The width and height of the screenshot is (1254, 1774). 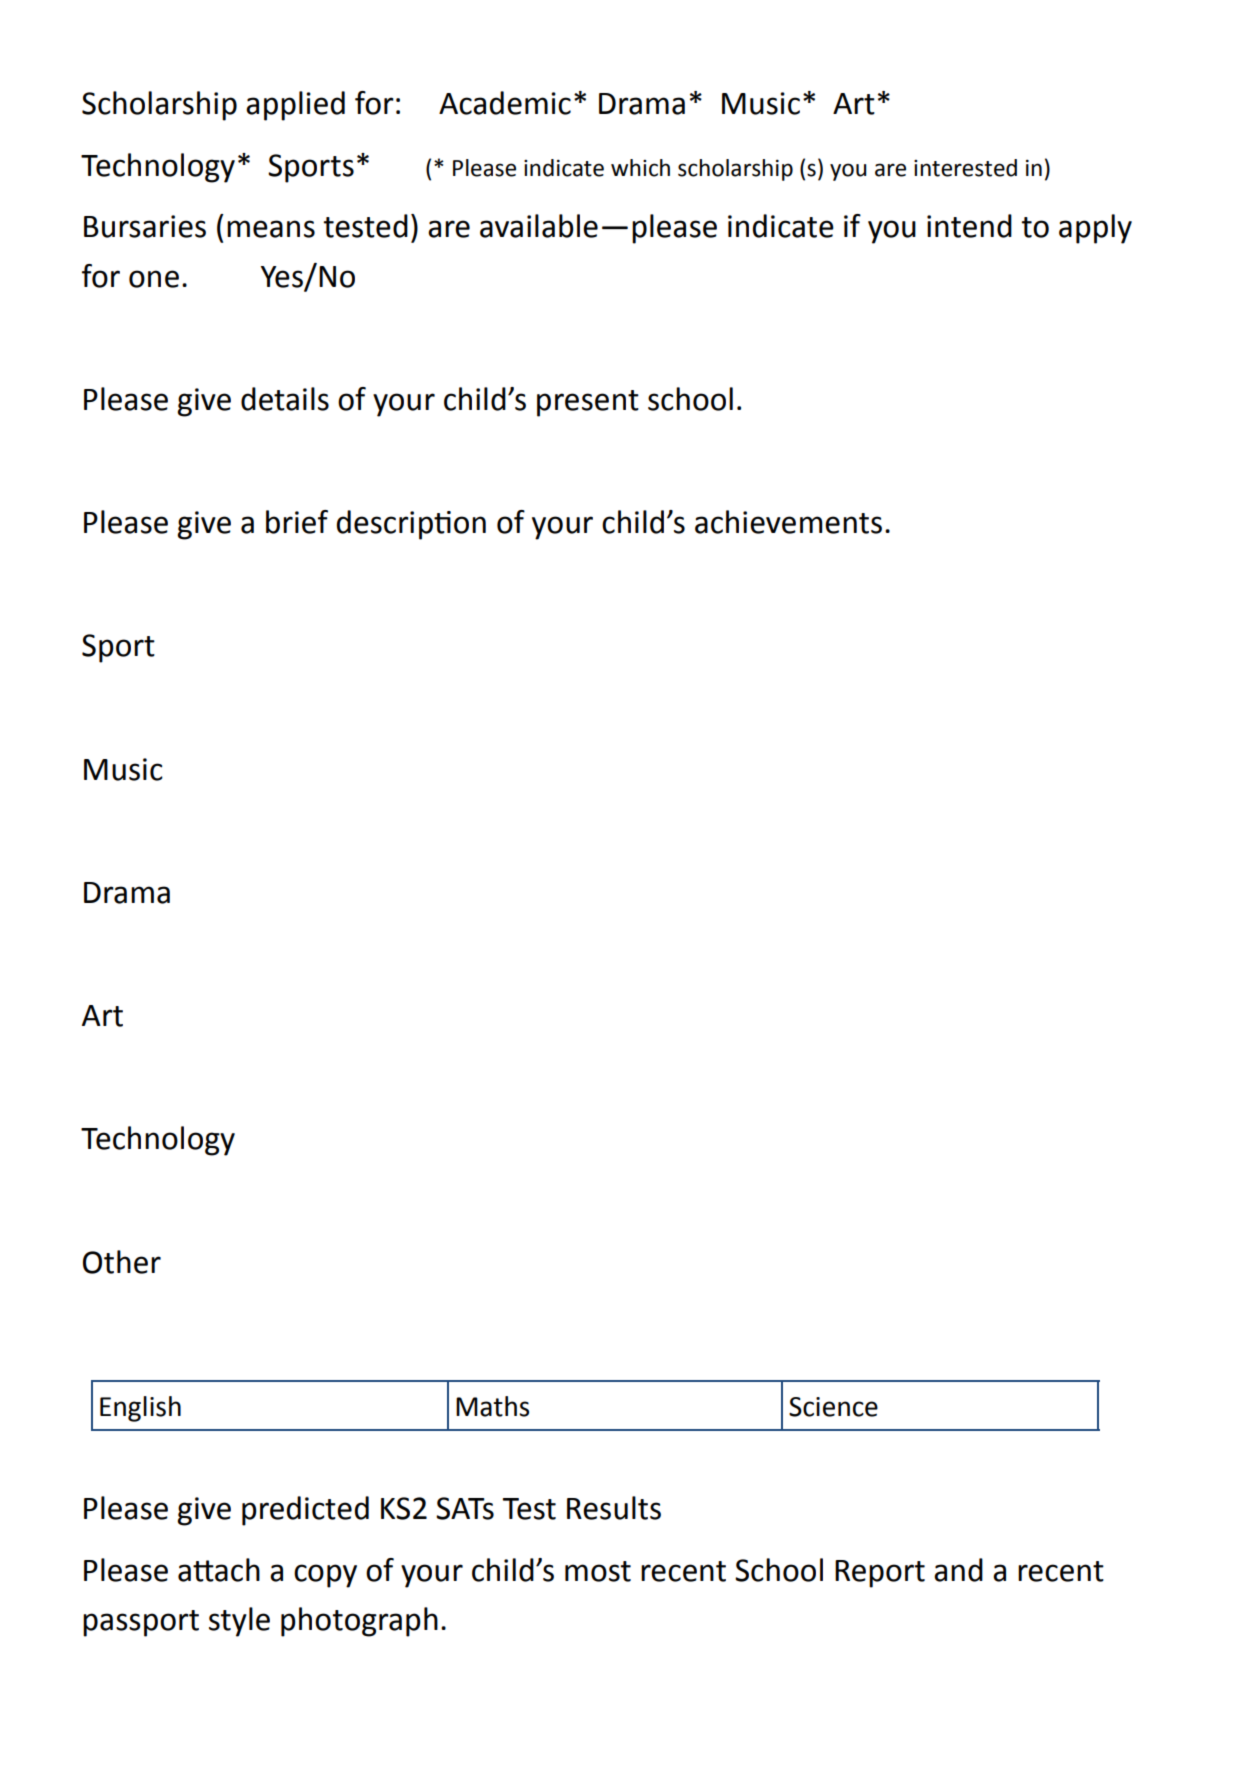 I want to click on which, so click(x=640, y=168).
